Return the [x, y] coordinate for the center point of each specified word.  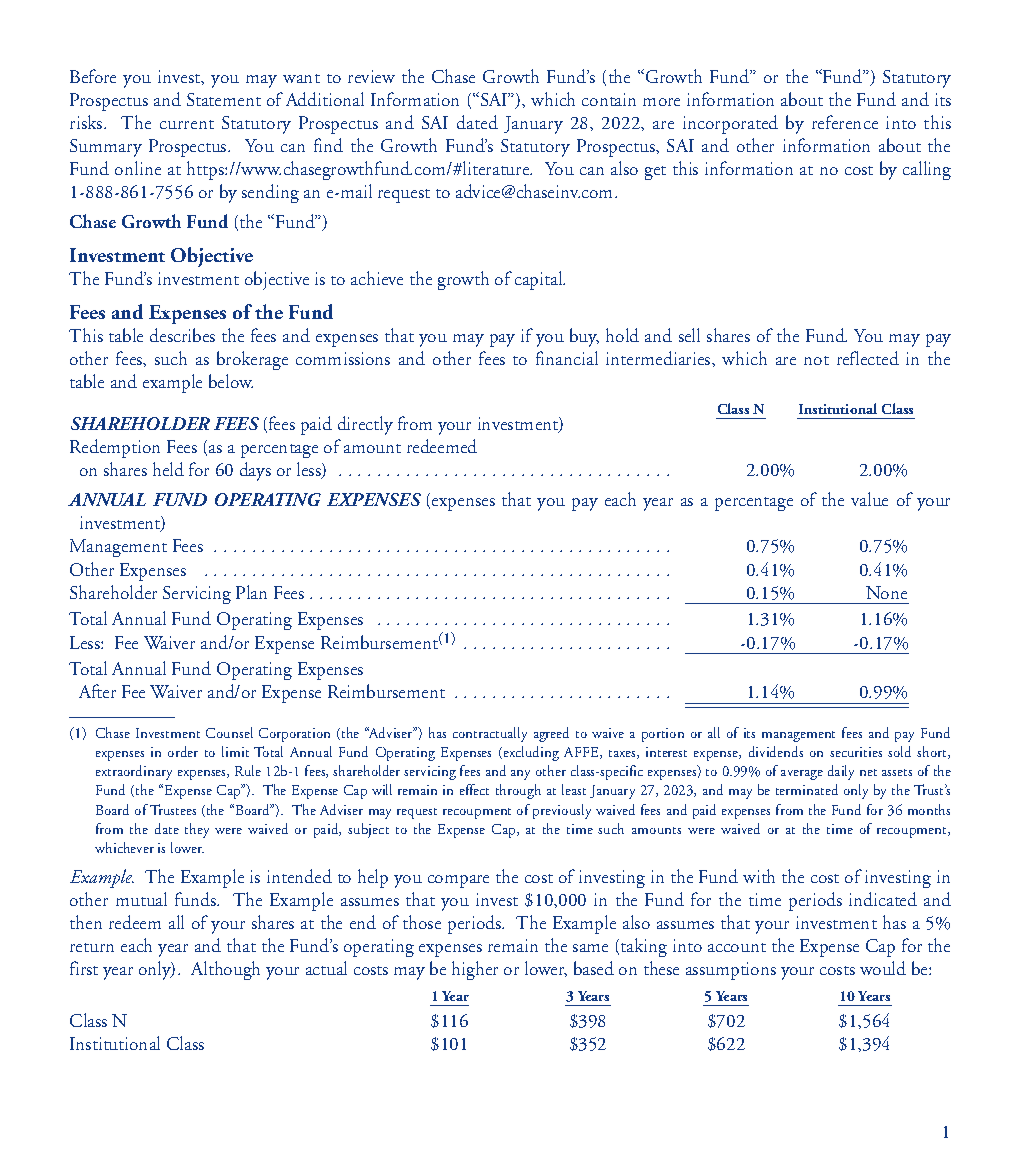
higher [475, 970]
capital [540, 280]
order [183, 751]
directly [365, 425]
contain [609, 99]
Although [225, 970]
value [869, 499]
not [816, 360]
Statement [224, 99]
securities [856, 752]
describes [182, 335]
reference [845, 122]
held [168, 469]
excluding [530, 753]
